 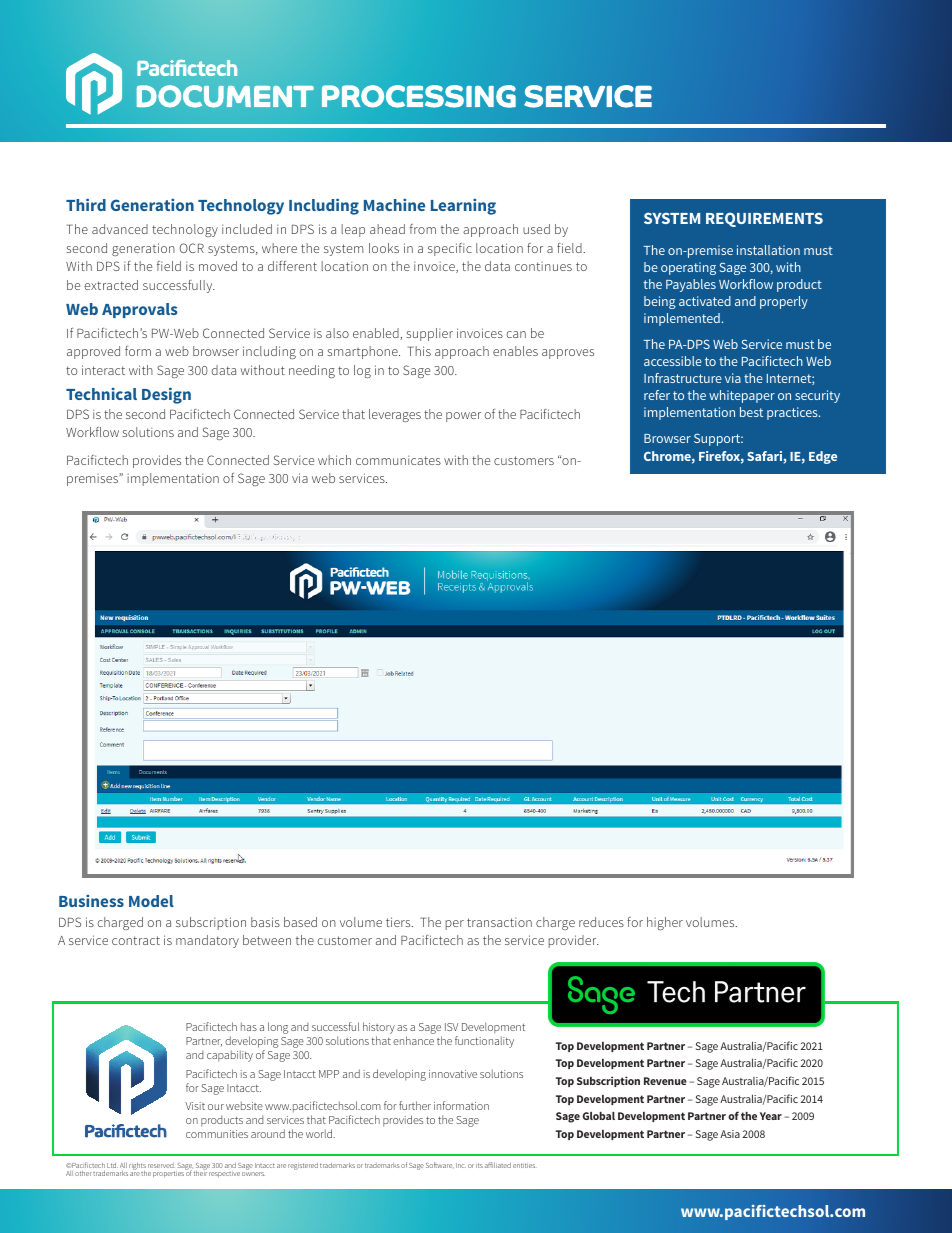 What do you see at coordinates (151, 901) in the screenshot?
I see `Model` at bounding box center [151, 901].
